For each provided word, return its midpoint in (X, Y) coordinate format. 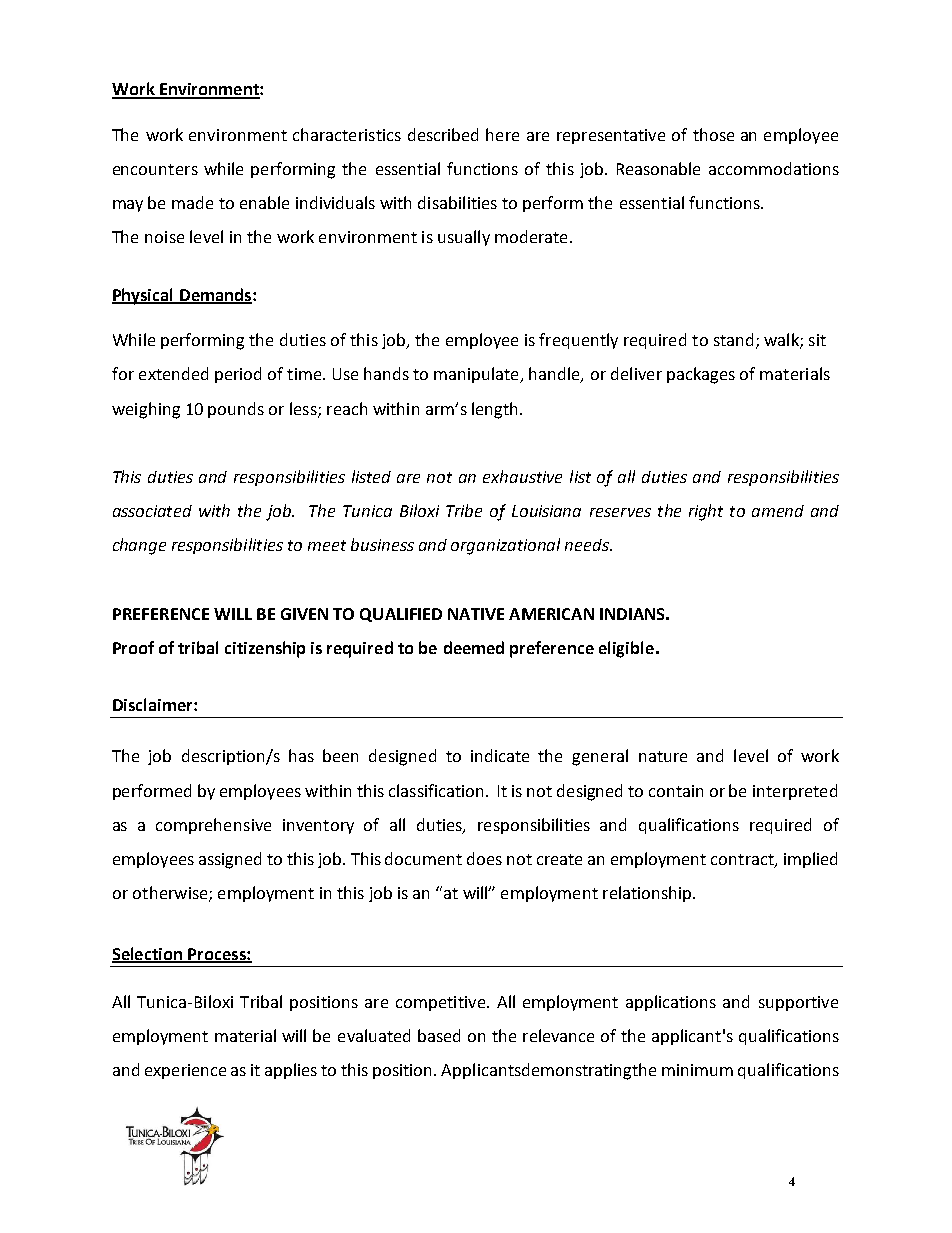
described (443, 134)
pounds (236, 410)
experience (185, 1071)
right (706, 512)
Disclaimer (154, 704)
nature (663, 756)
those (713, 134)
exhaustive (522, 476)
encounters (155, 169)
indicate (500, 755)
